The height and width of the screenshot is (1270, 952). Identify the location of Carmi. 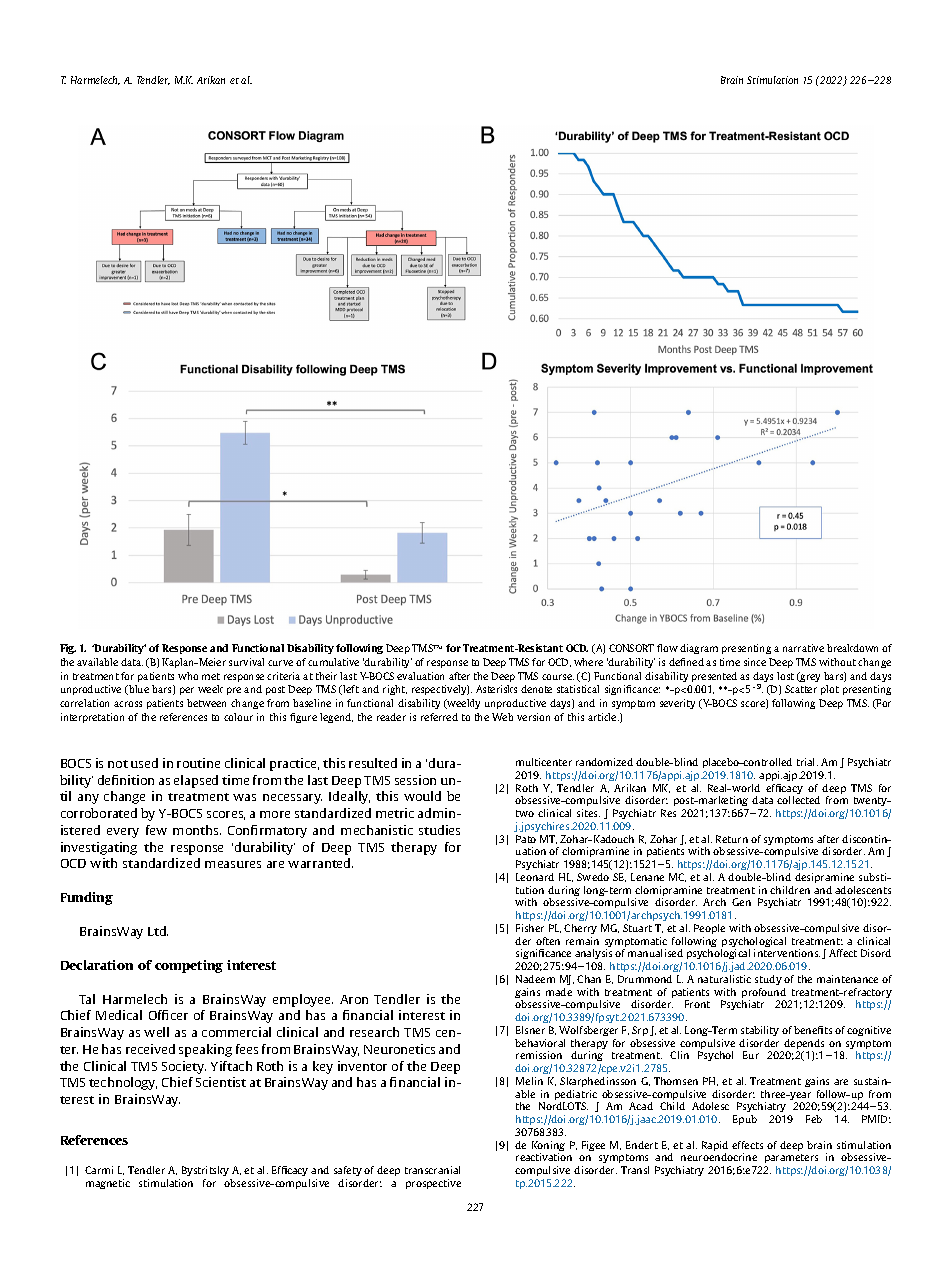
(99, 1170).
